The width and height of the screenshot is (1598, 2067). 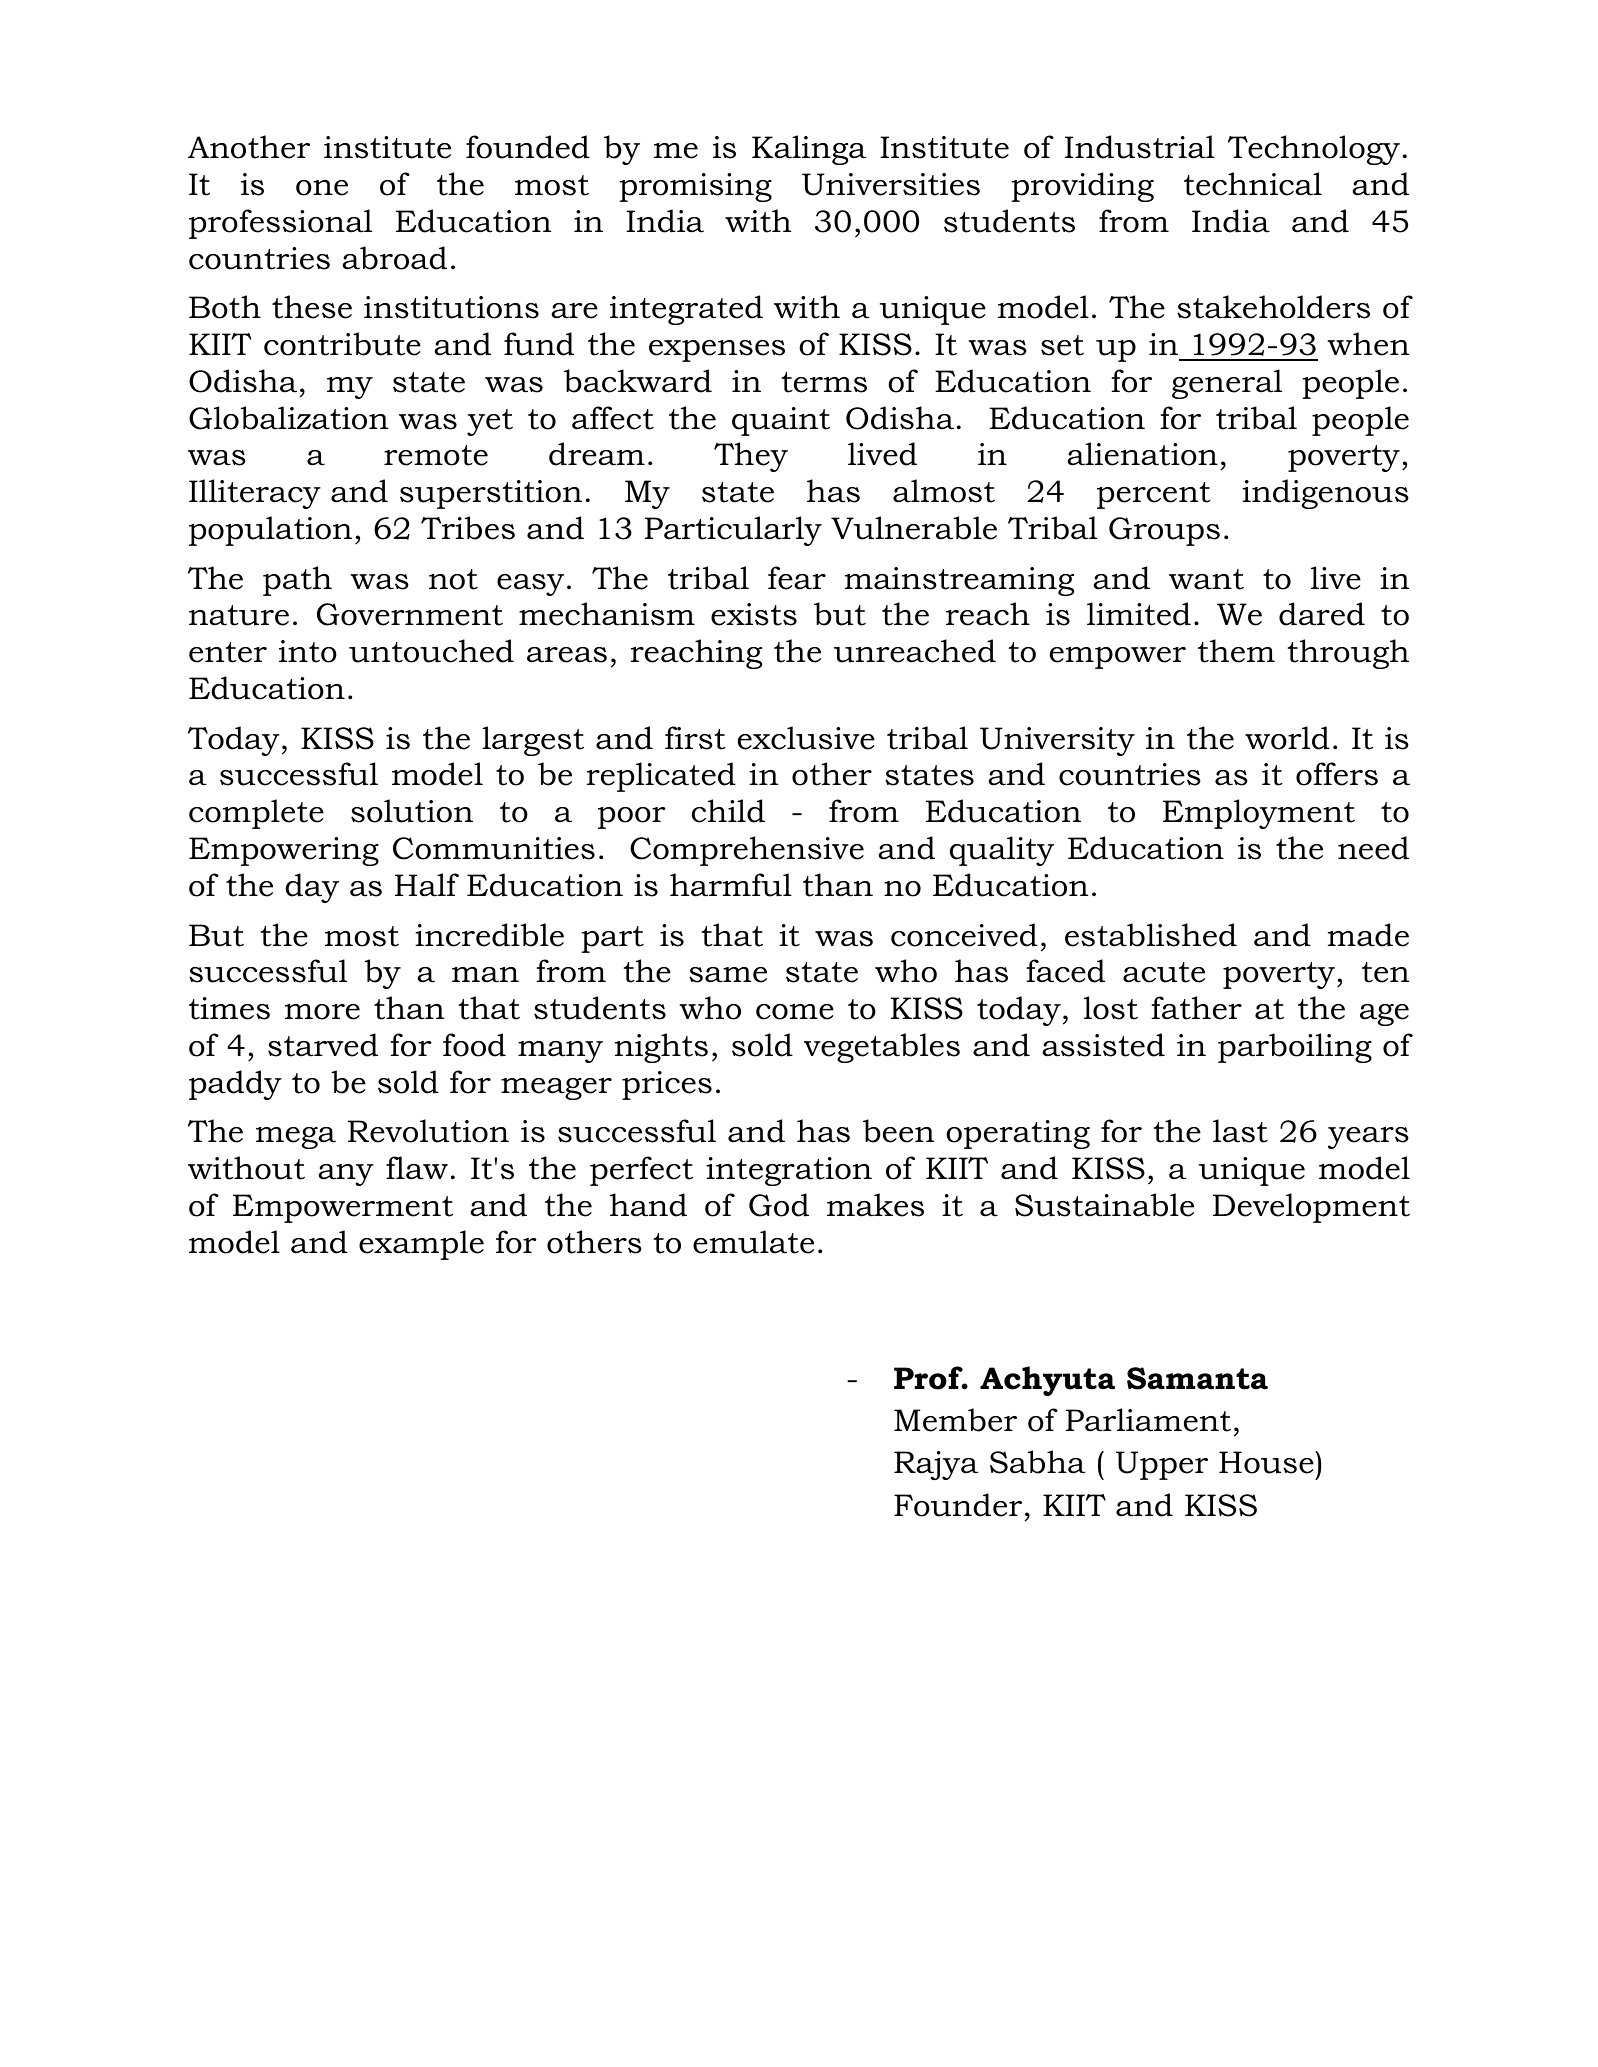 I want to click on flaw, so click(x=417, y=1168).
